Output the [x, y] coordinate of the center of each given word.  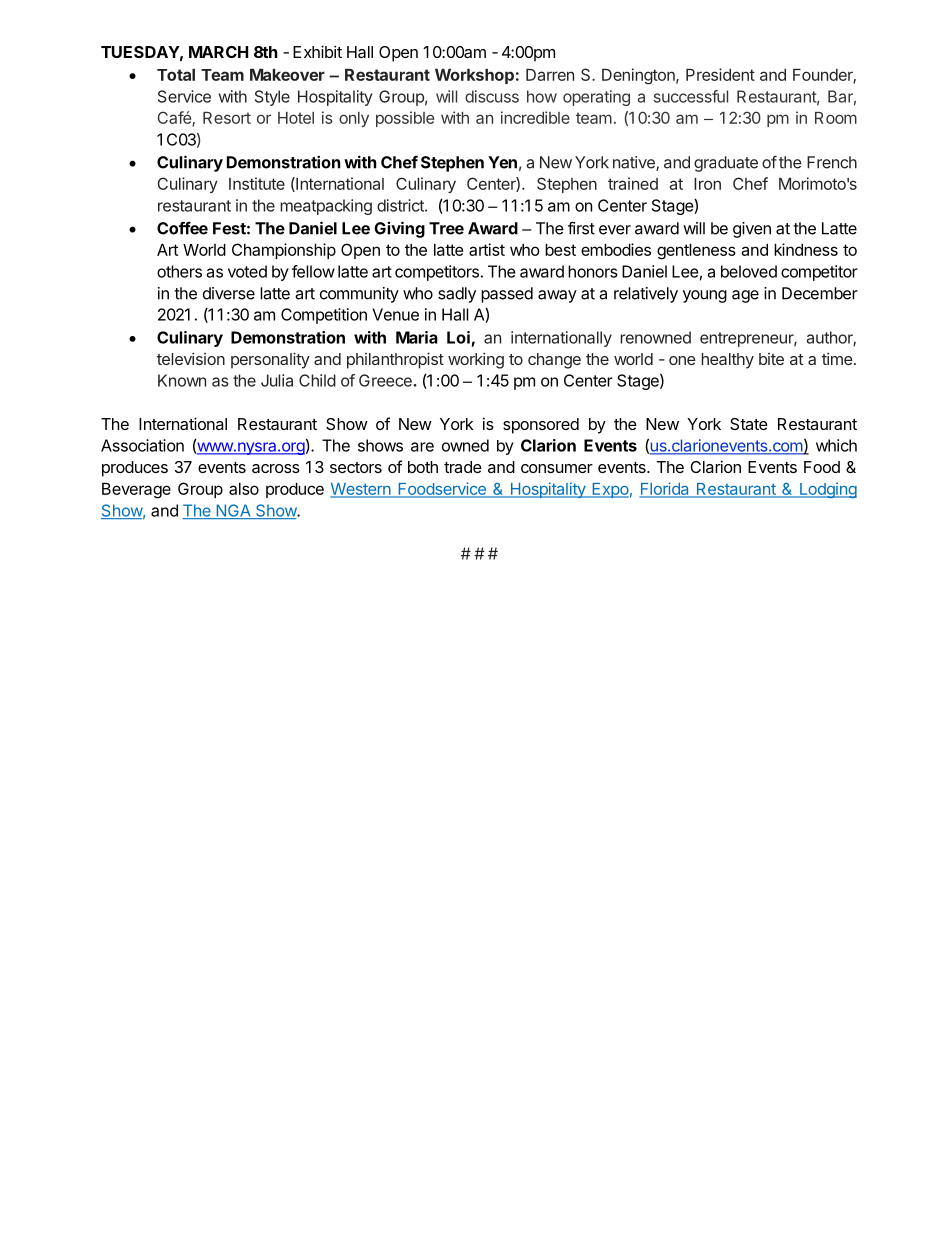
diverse [229, 293]
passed [507, 295]
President [720, 74]
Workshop [474, 76]
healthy [727, 361]
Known [182, 380]
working [476, 360]
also [244, 488]
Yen [502, 162]
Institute [257, 183]
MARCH [218, 52]
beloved [749, 271]
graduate [726, 164]
